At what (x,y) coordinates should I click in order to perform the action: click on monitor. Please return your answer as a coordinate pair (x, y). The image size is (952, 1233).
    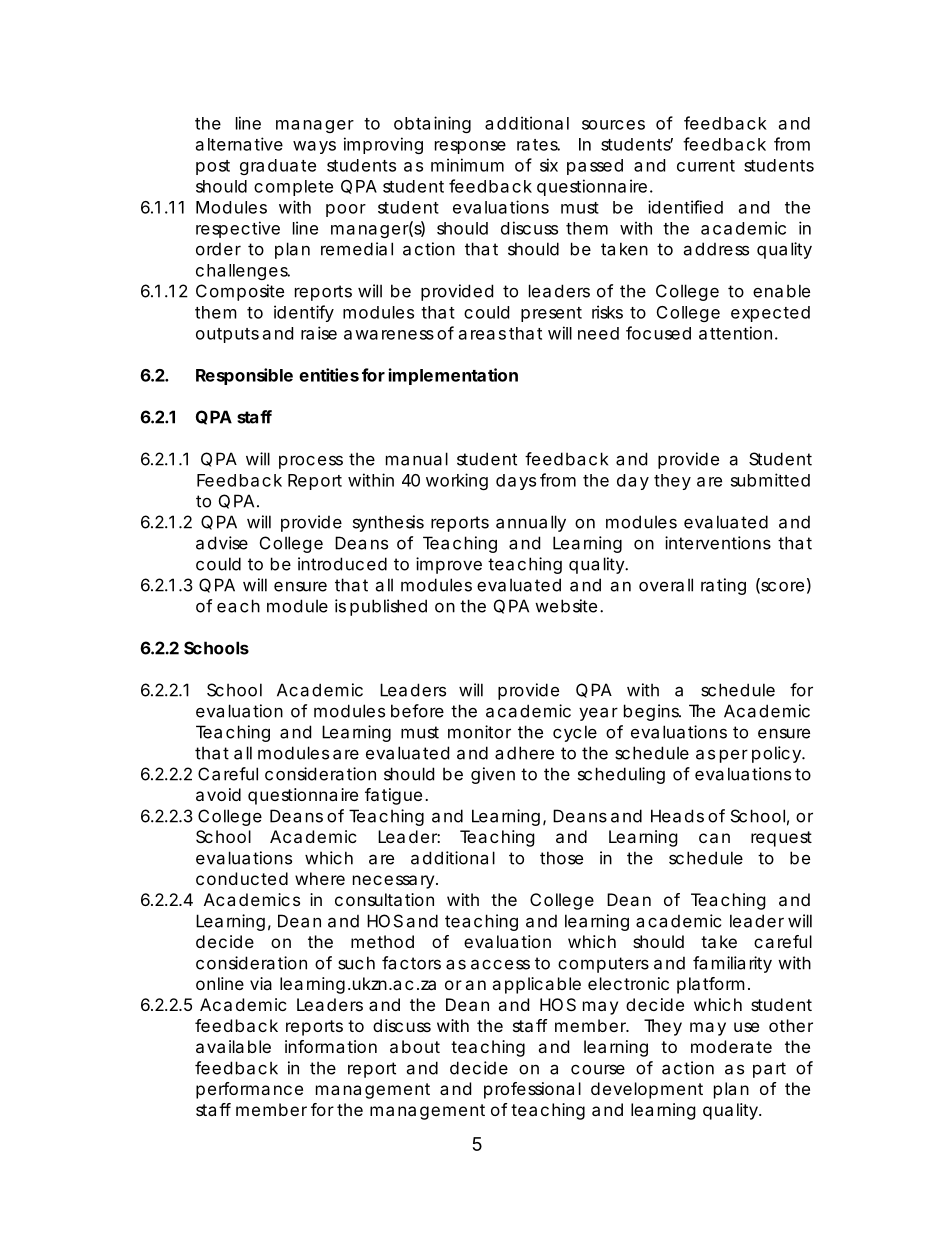
    Looking at the image, I should click on (479, 732).
